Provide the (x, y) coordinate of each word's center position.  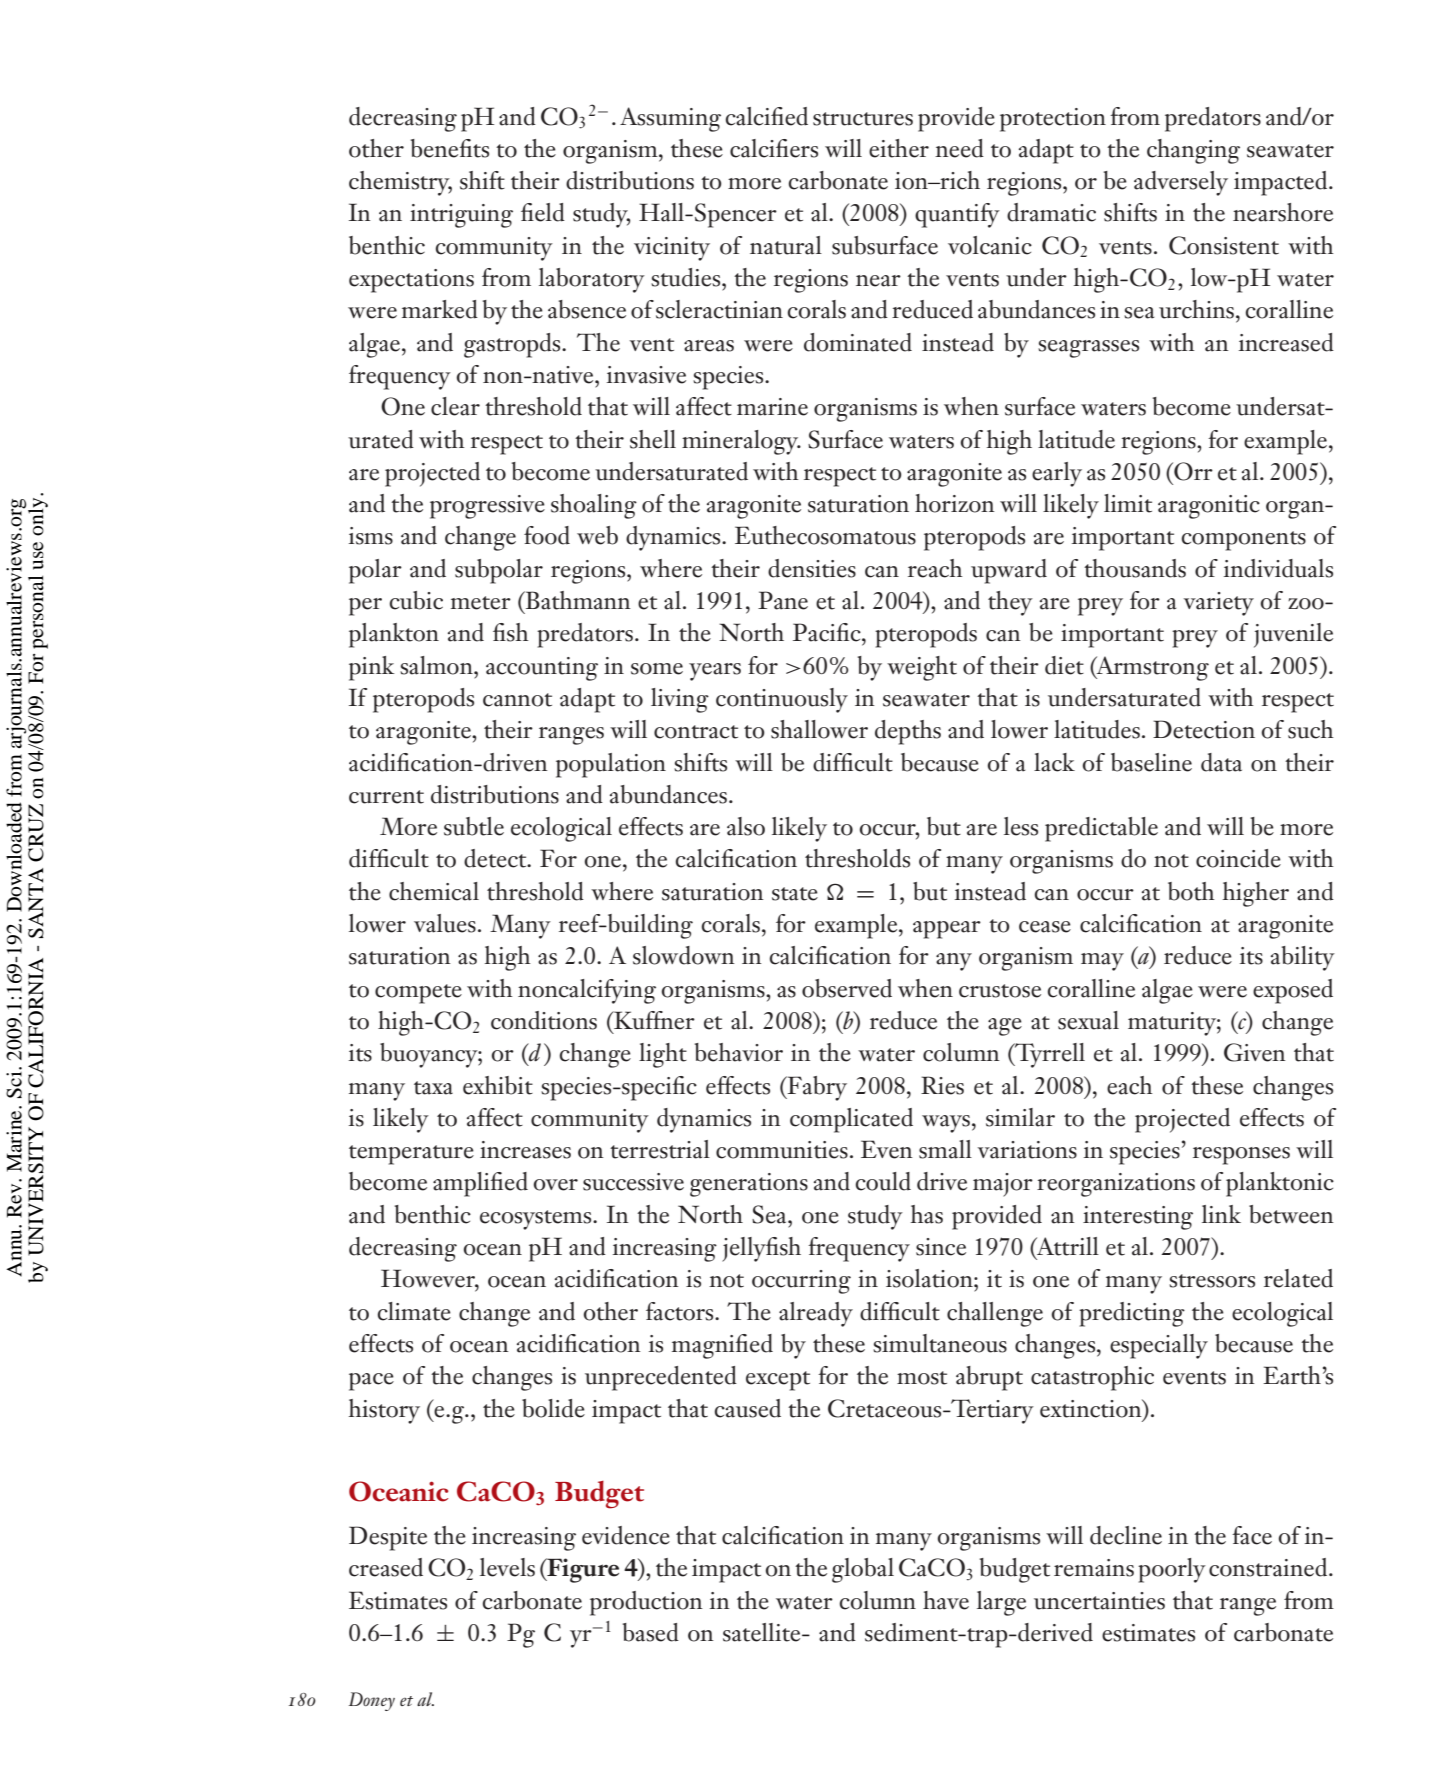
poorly (1172, 1570)
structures (863, 119)
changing (1193, 151)
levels (507, 1567)
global (863, 1570)
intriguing (461, 216)
